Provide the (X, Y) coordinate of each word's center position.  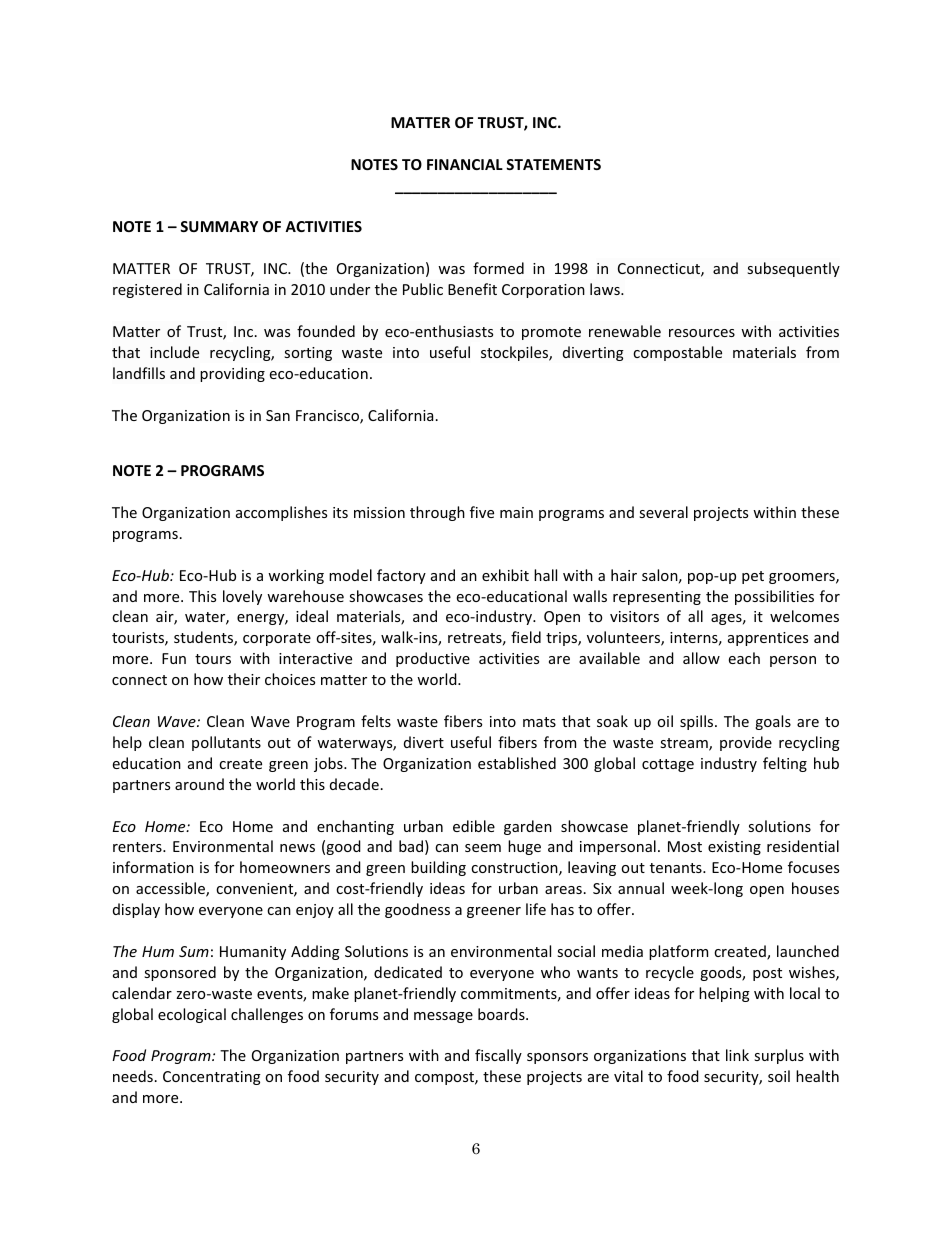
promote (551, 333)
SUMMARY (219, 226)
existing (734, 848)
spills (698, 722)
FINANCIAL (465, 164)
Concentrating (212, 1078)
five (482, 512)
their (244, 679)
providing (232, 374)
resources (702, 333)
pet (753, 577)
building (438, 868)
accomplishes (281, 513)
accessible (171, 889)
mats (539, 722)
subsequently (793, 269)
